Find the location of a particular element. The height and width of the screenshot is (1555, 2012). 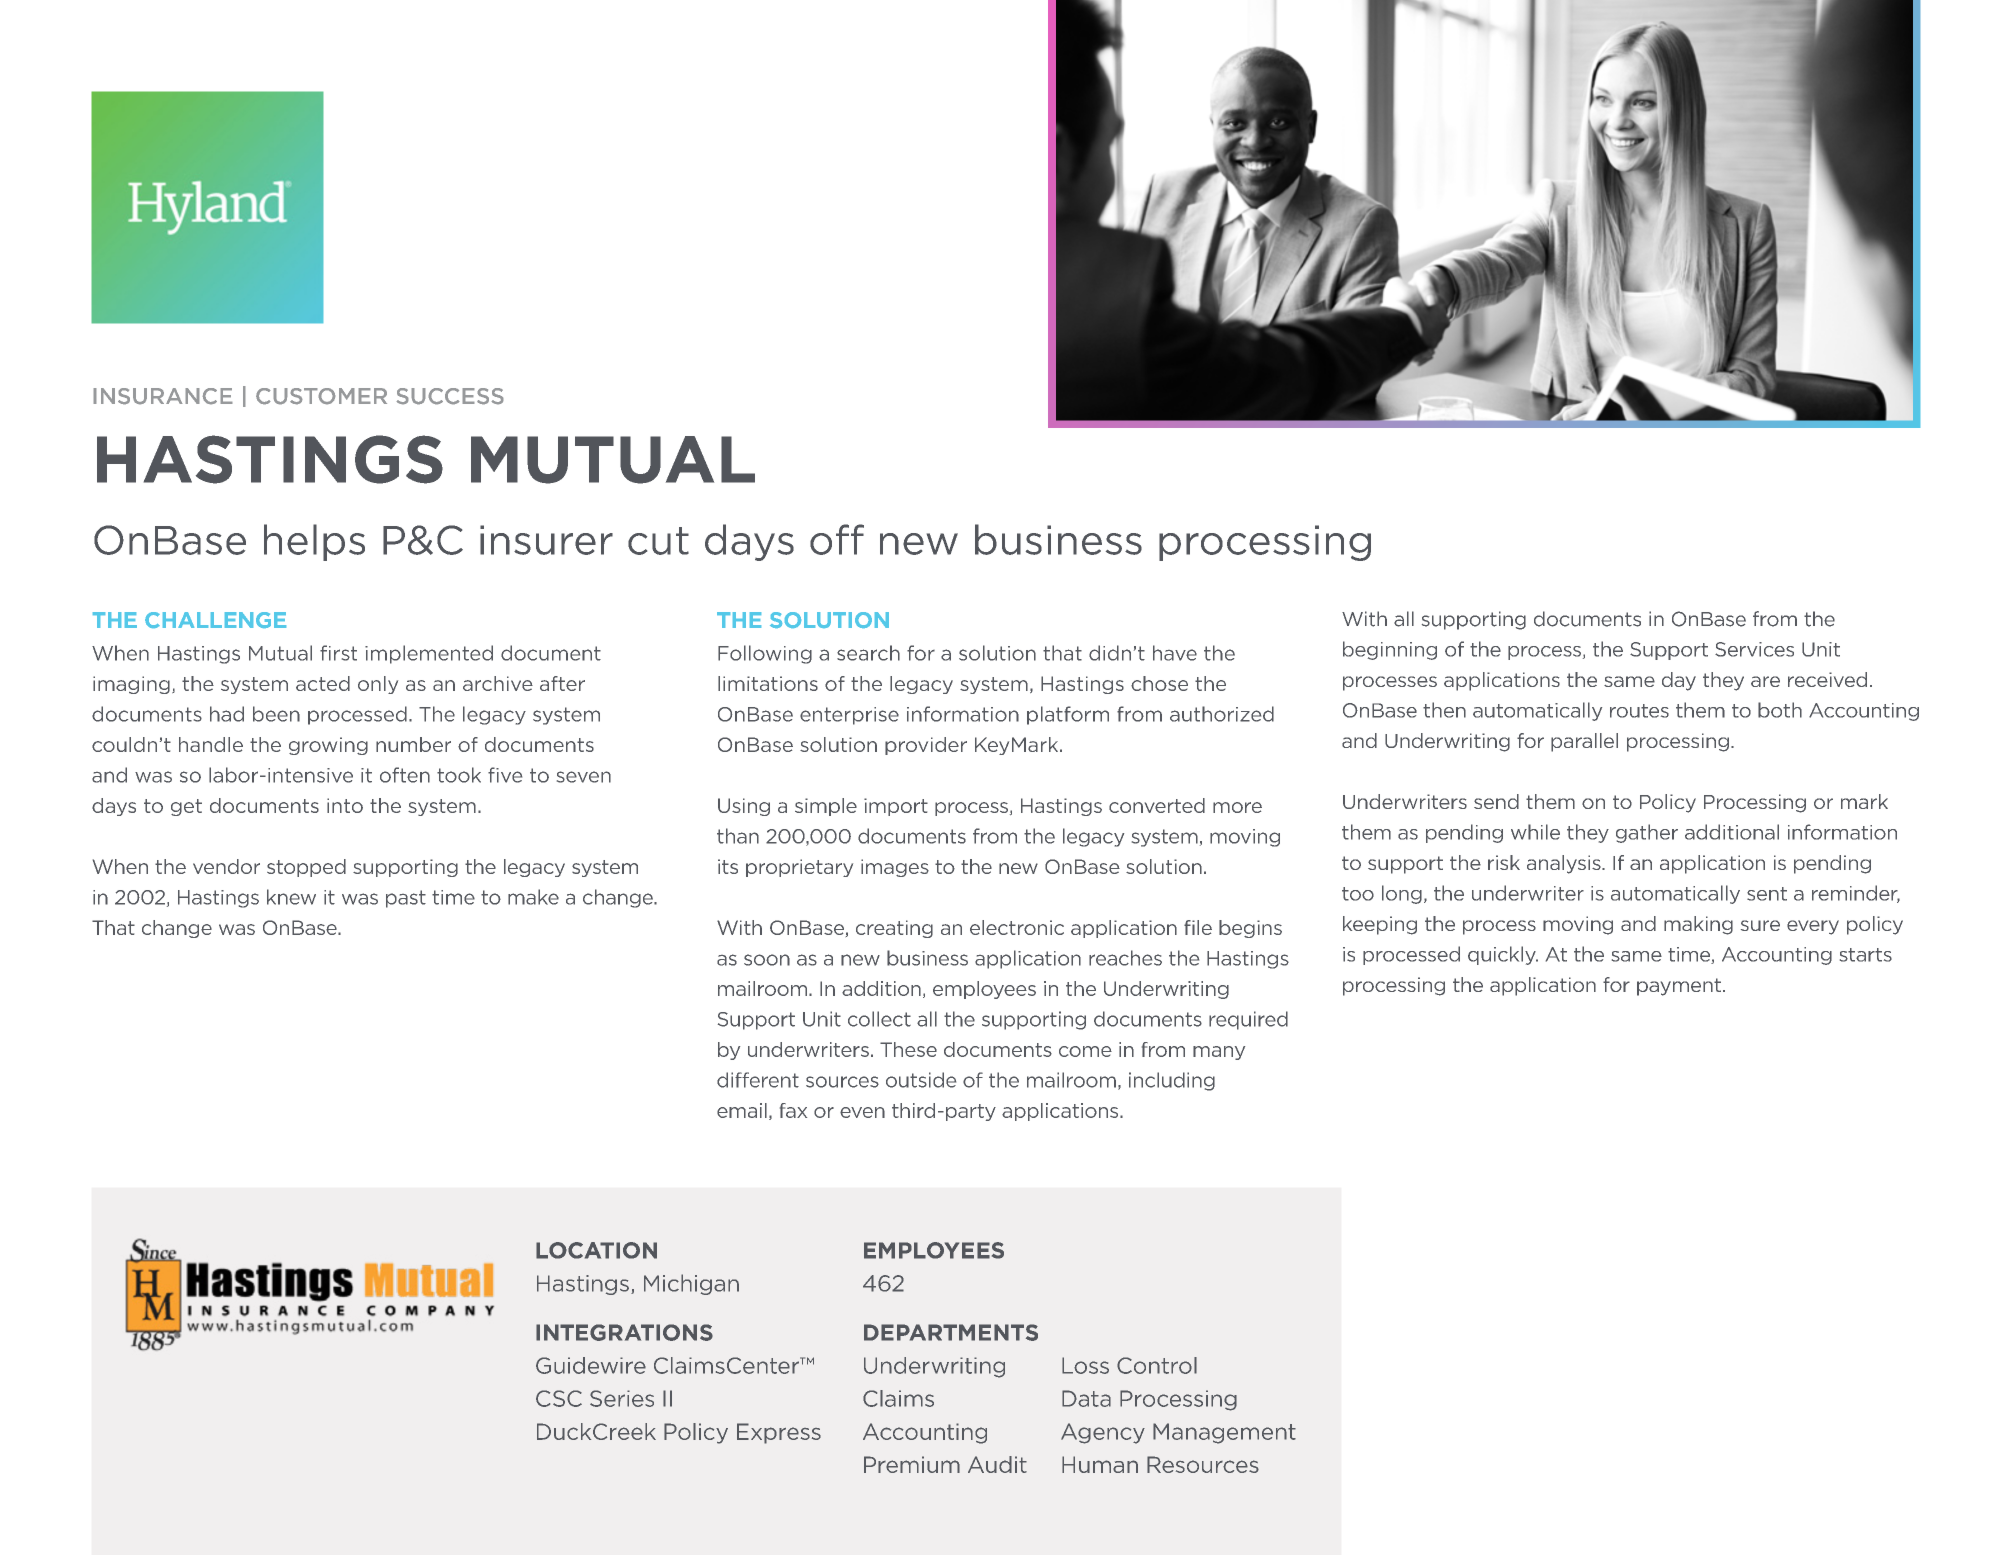

outside is located at coordinates (921, 1080).
